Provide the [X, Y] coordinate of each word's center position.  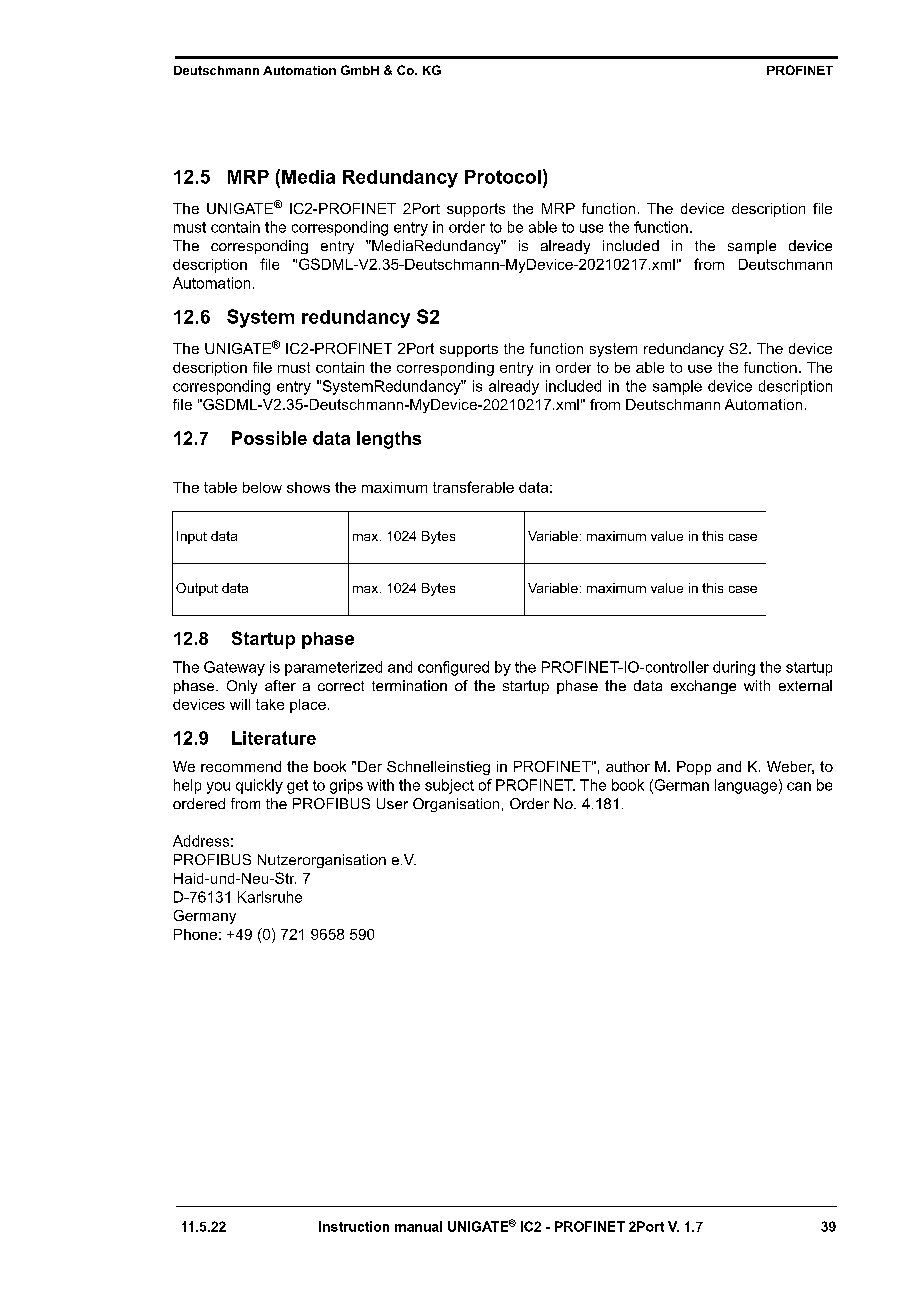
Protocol [503, 177]
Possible [269, 438]
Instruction [354, 1226]
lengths [389, 440]
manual [418, 1226]
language [746, 786]
